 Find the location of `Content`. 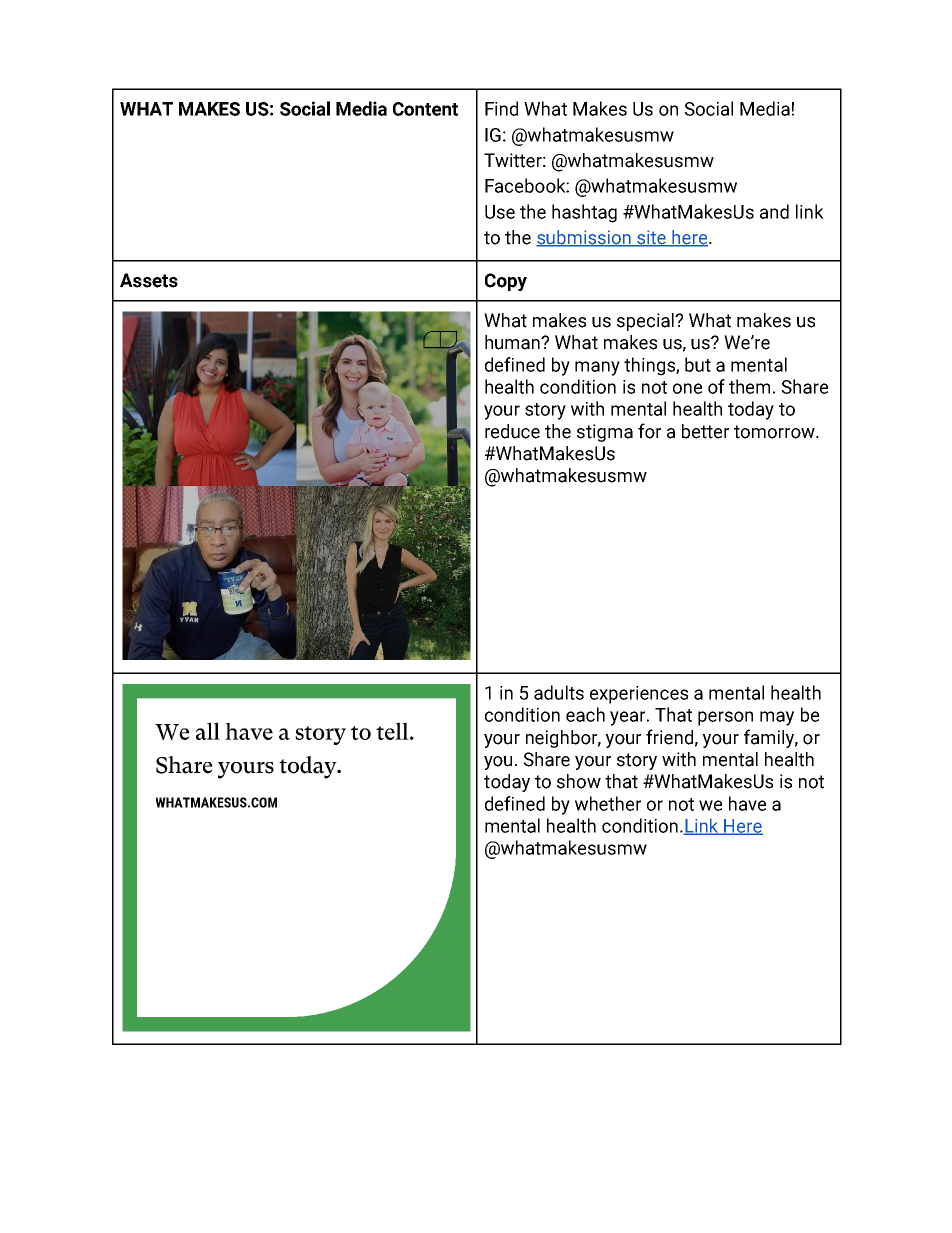

Content is located at coordinates (425, 109).
